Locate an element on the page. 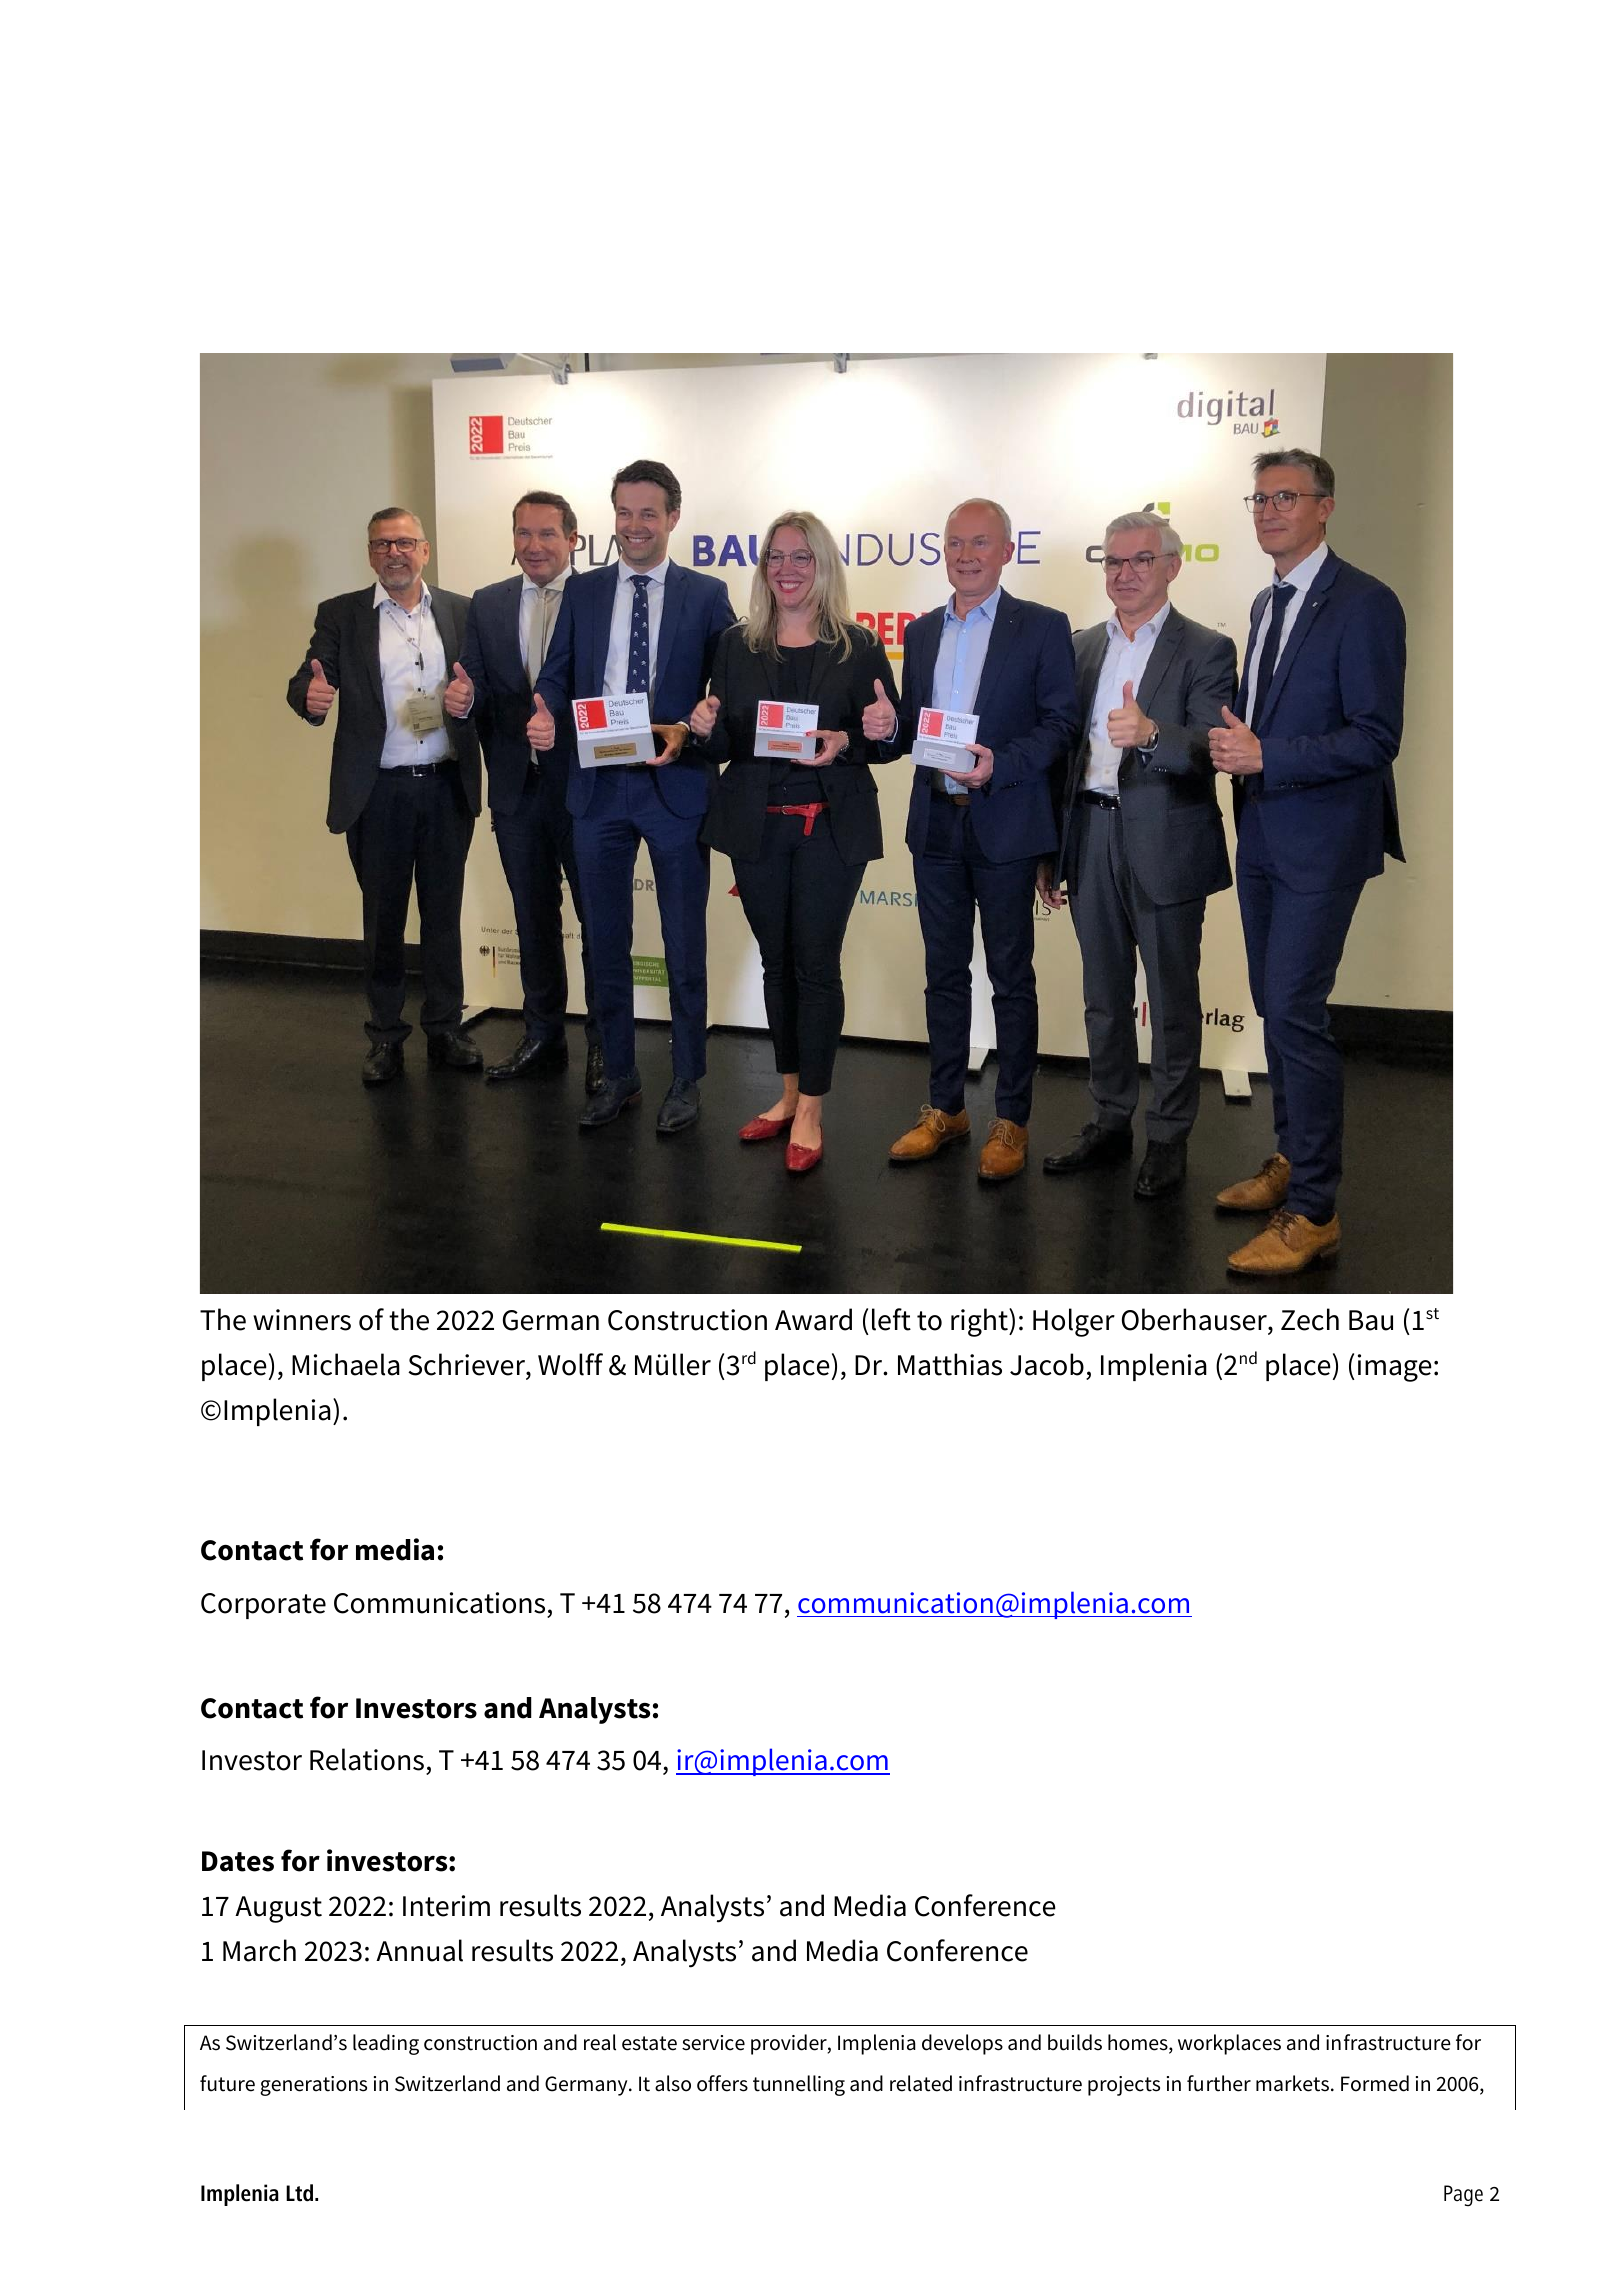 This document has width=1615, height=2284. Award is located at coordinates (813, 1319).
